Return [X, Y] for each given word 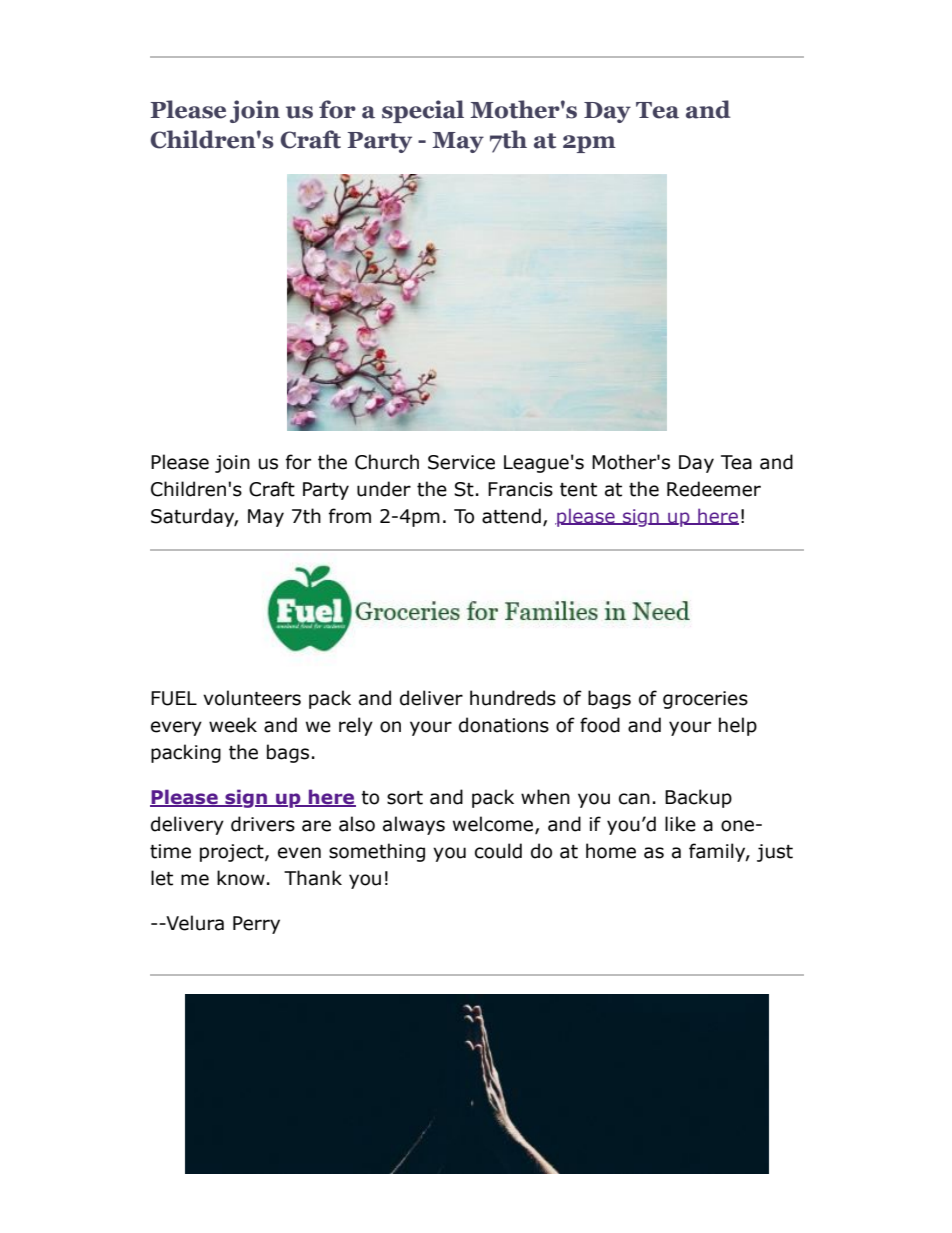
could [498, 851]
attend [511, 516]
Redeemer [714, 489]
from [350, 516]
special [423, 111]
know [241, 878]
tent [578, 490]
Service [461, 462]
